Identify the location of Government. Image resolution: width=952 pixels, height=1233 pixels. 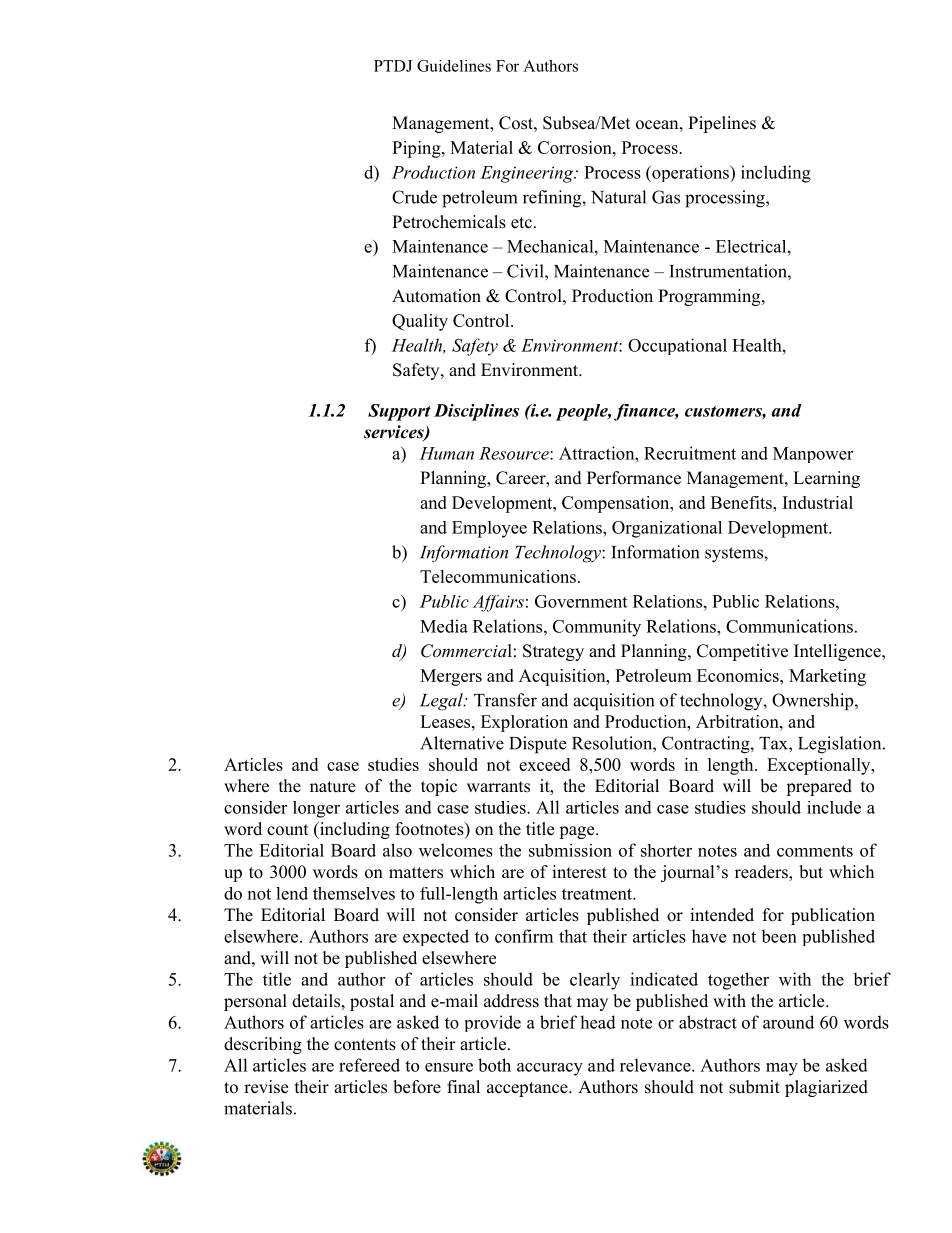
(581, 601).
